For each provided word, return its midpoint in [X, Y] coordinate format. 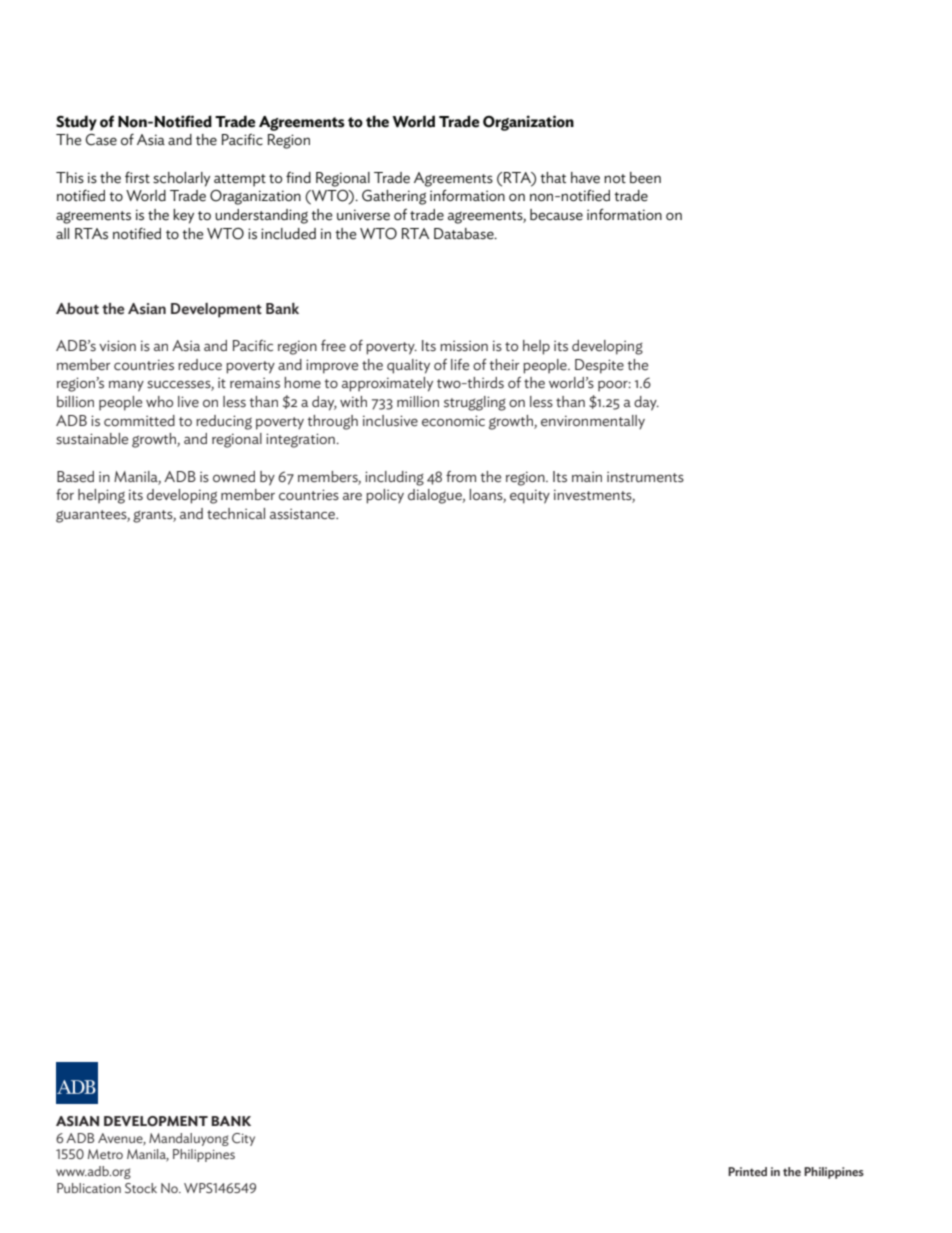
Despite [599, 366]
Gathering [394, 197]
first [137, 177]
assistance [304, 514]
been [645, 178]
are [352, 496]
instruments [645, 477]
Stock [141, 1188]
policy [385, 496]
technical [236, 514]
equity [530, 496]
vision [117, 346]
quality [408, 366]
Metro [105, 1154]
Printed [747, 1171]
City [243, 1139]
